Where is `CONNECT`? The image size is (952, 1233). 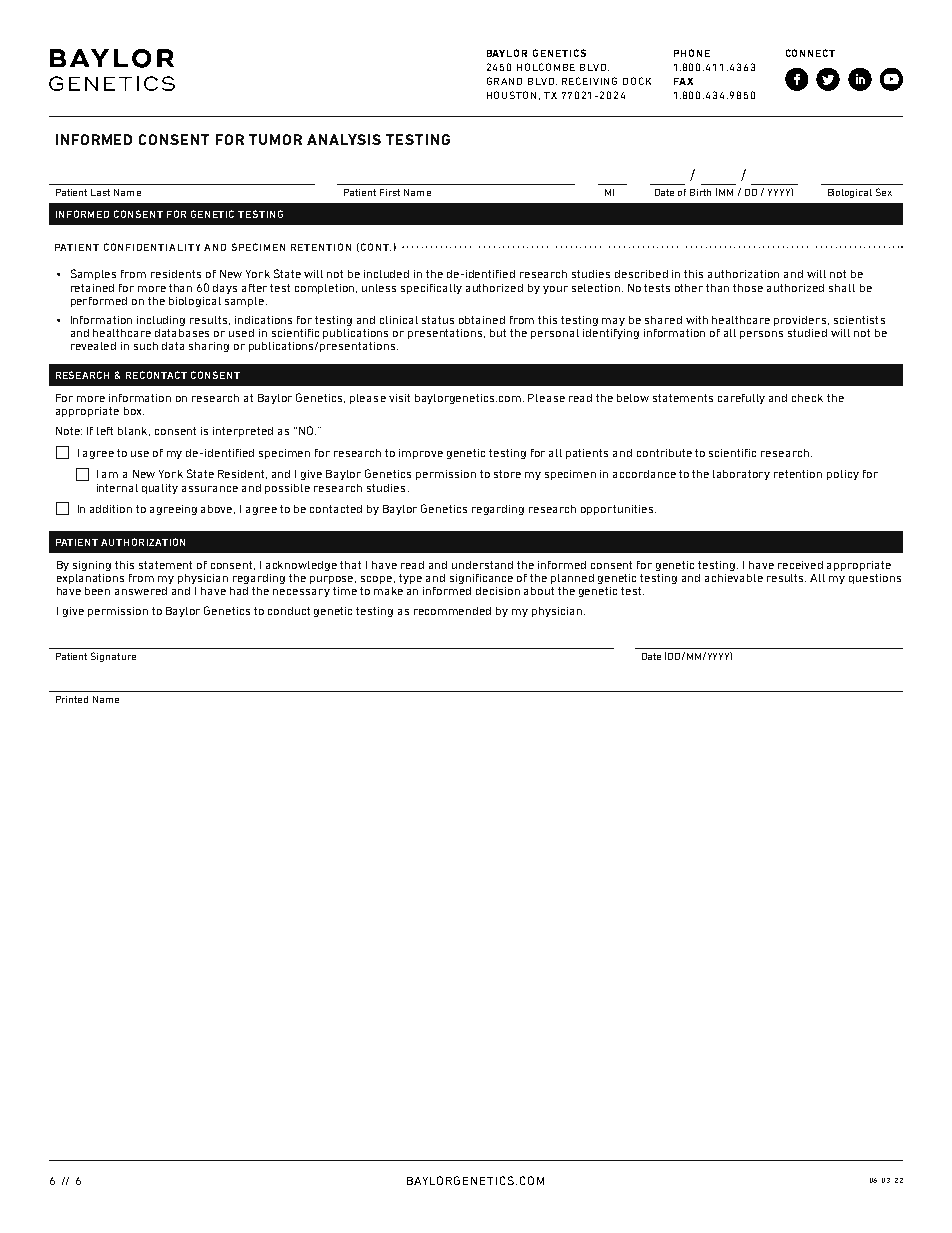 CONNECT is located at coordinates (810, 53).
